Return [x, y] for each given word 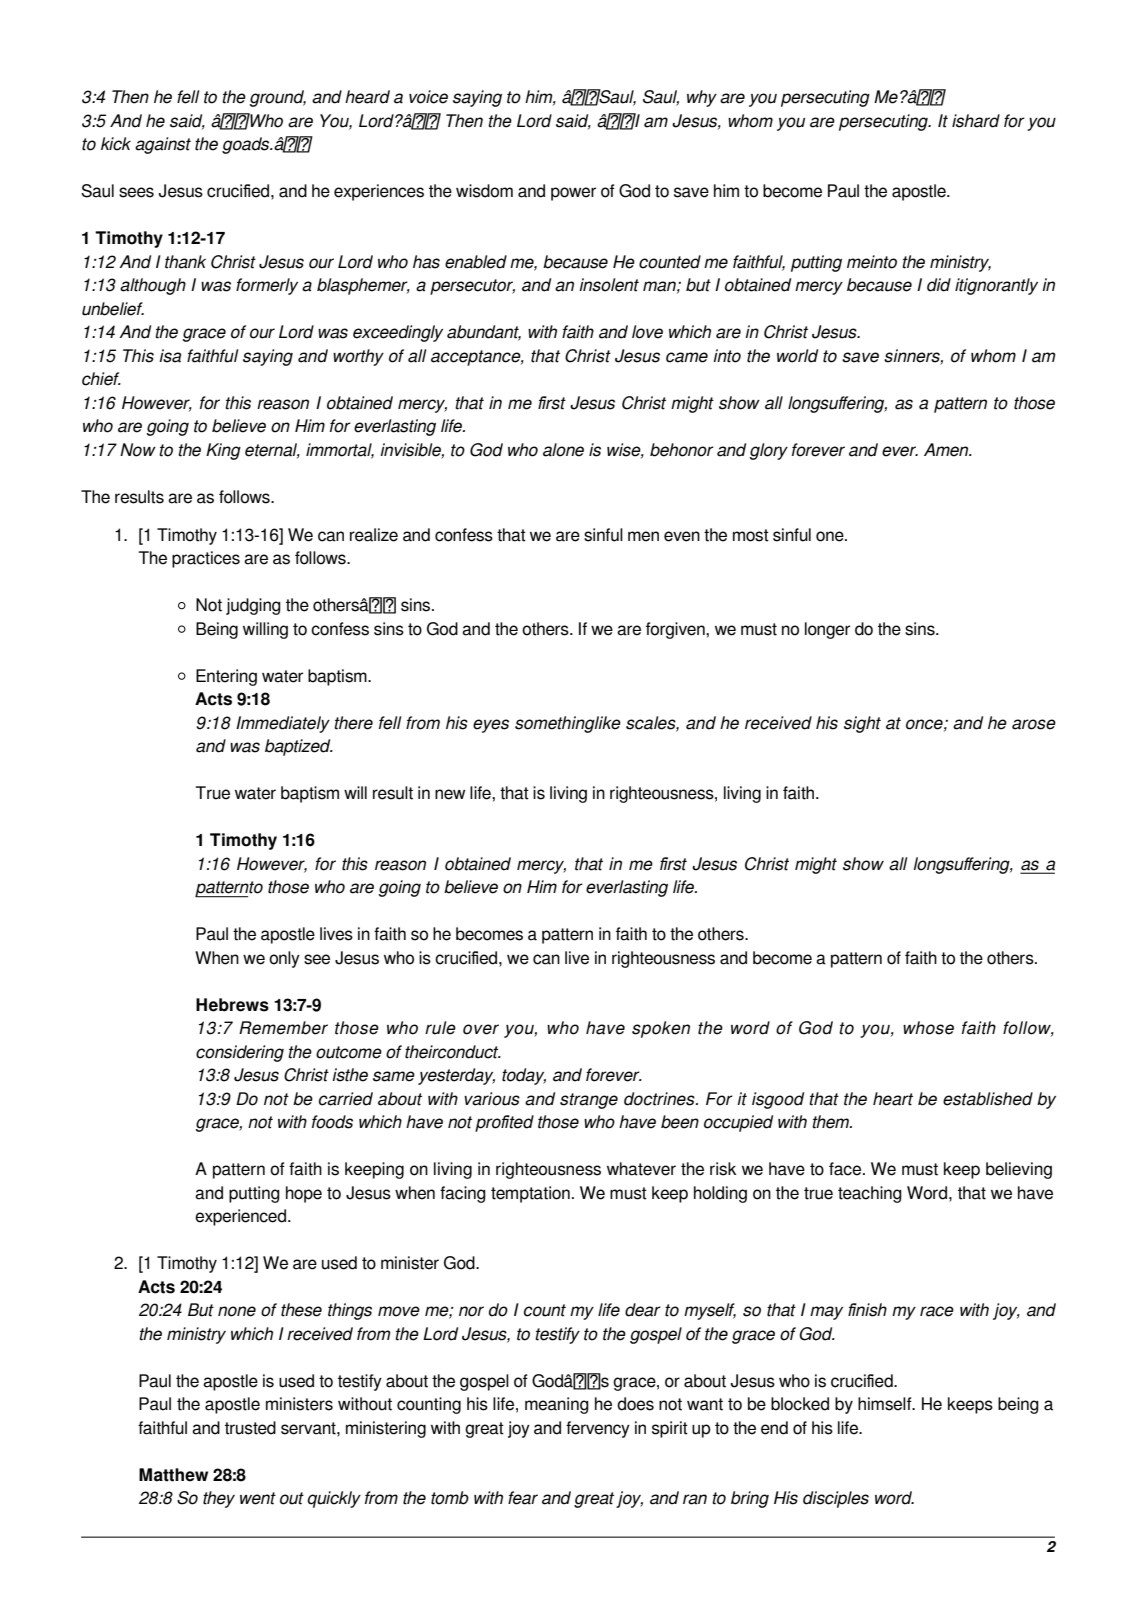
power [573, 194]
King [223, 451]
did [939, 285]
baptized [299, 747]
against [163, 145]
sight [862, 724]
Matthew [173, 1475]
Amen [947, 450]
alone [563, 450]
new [450, 794]
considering [240, 1053]
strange [589, 1101]
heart [893, 1099]
